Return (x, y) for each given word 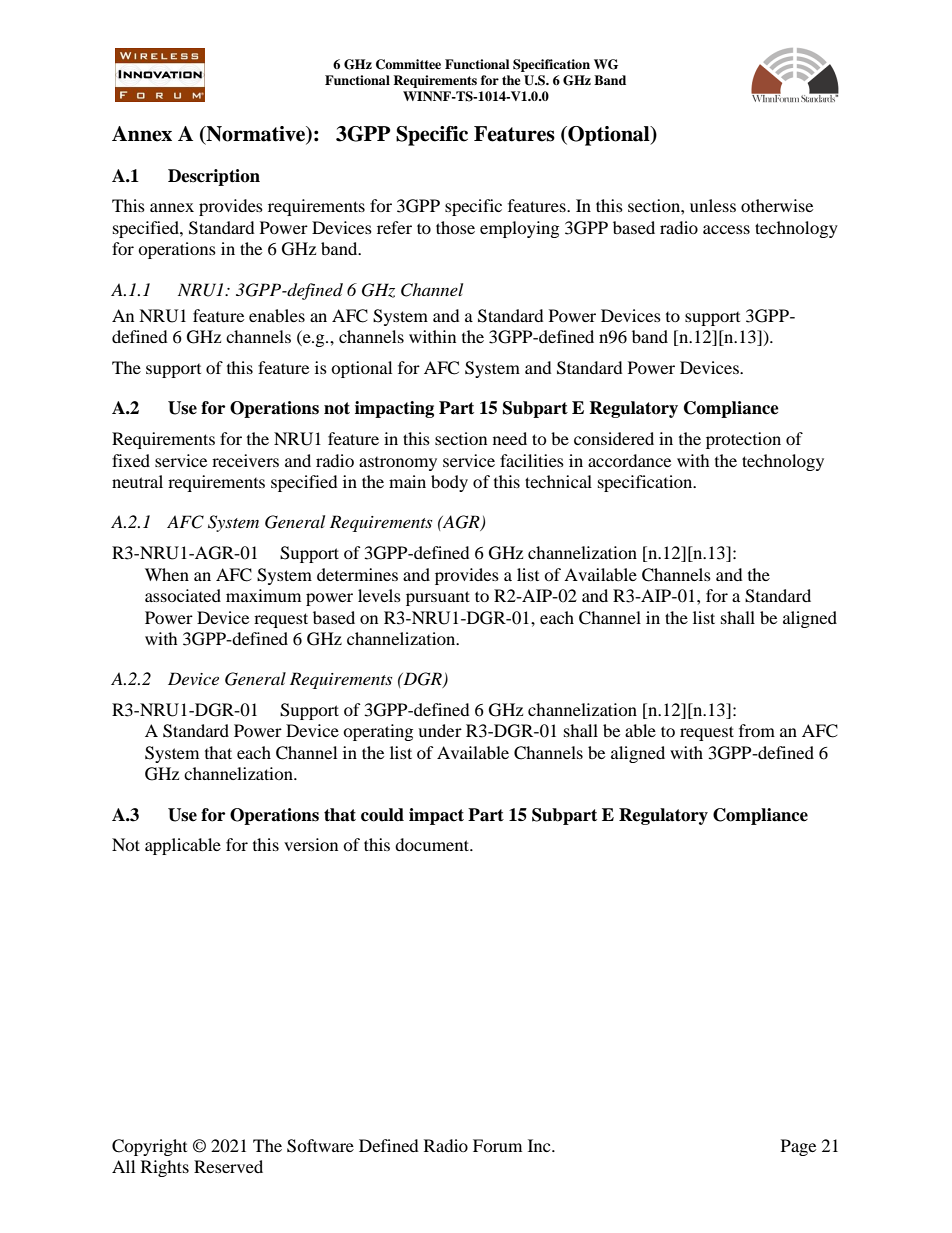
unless (713, 205)
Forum (497, 1145)
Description (214, 177)
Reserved (228, 1166)
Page (798, 1147)
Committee (408, 64)
